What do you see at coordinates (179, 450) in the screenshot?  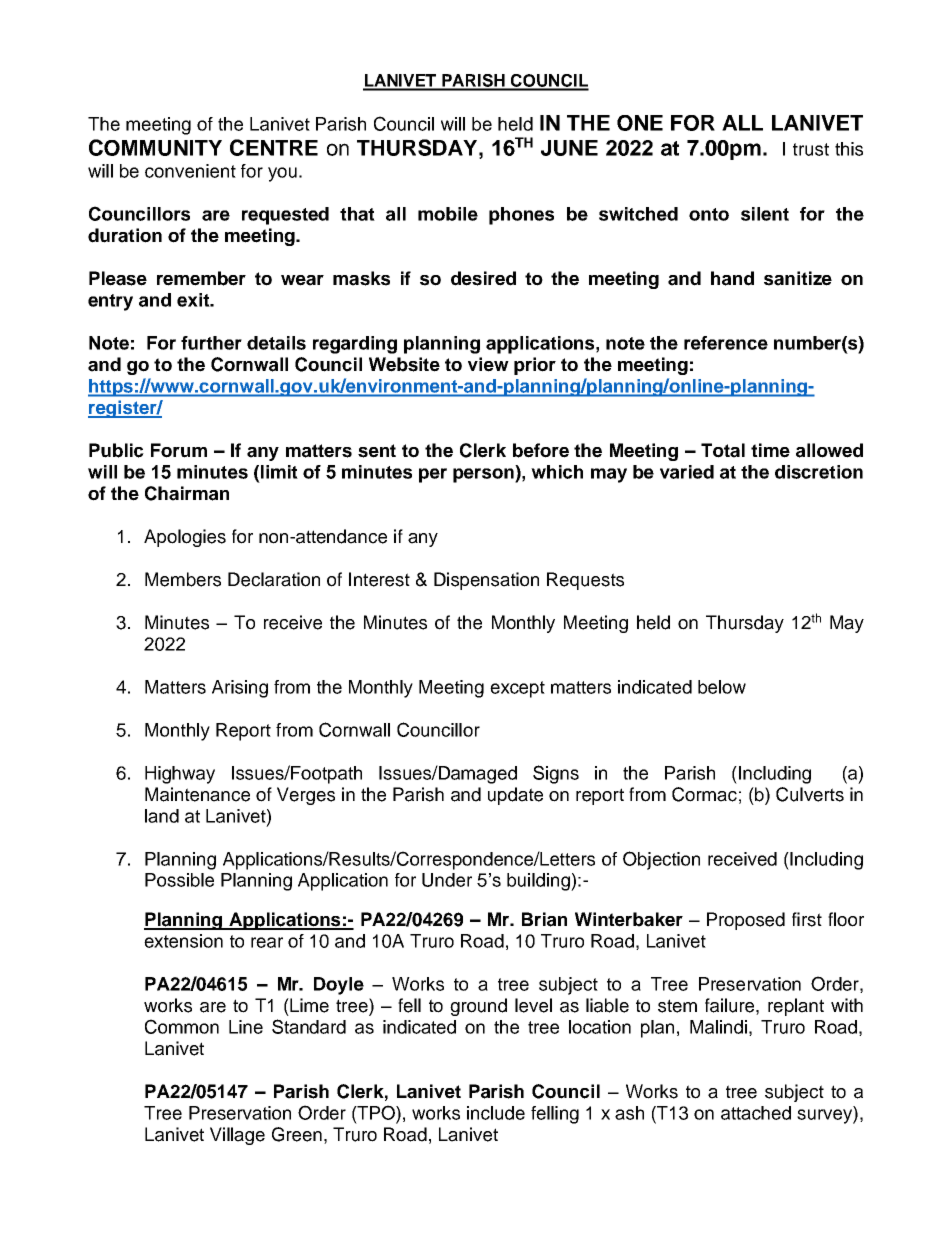 I see `Forum` at bounding box center [179, 450].
